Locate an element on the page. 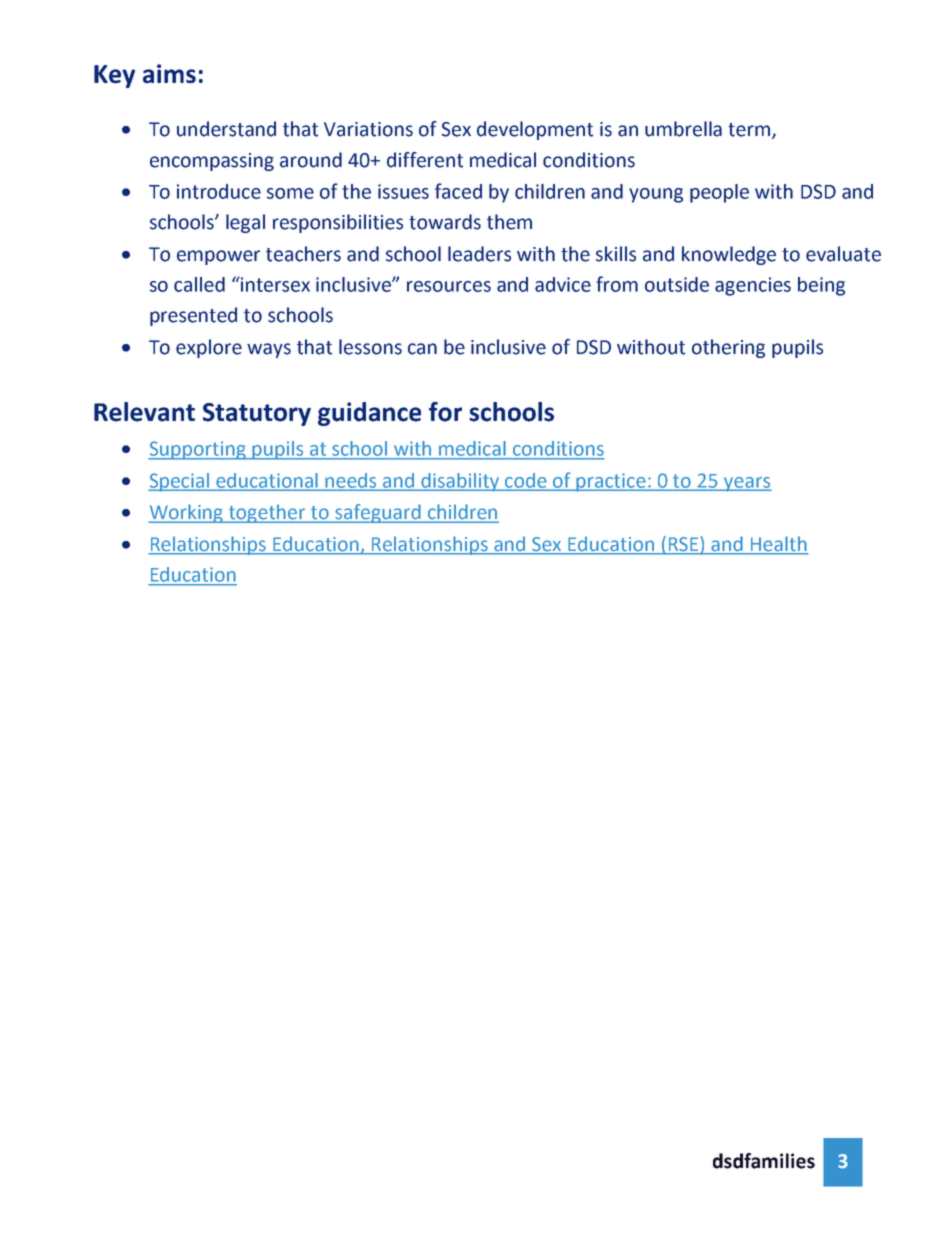 The width and height of the document is (952, 1233). people is located at coordinates (719, 193).
